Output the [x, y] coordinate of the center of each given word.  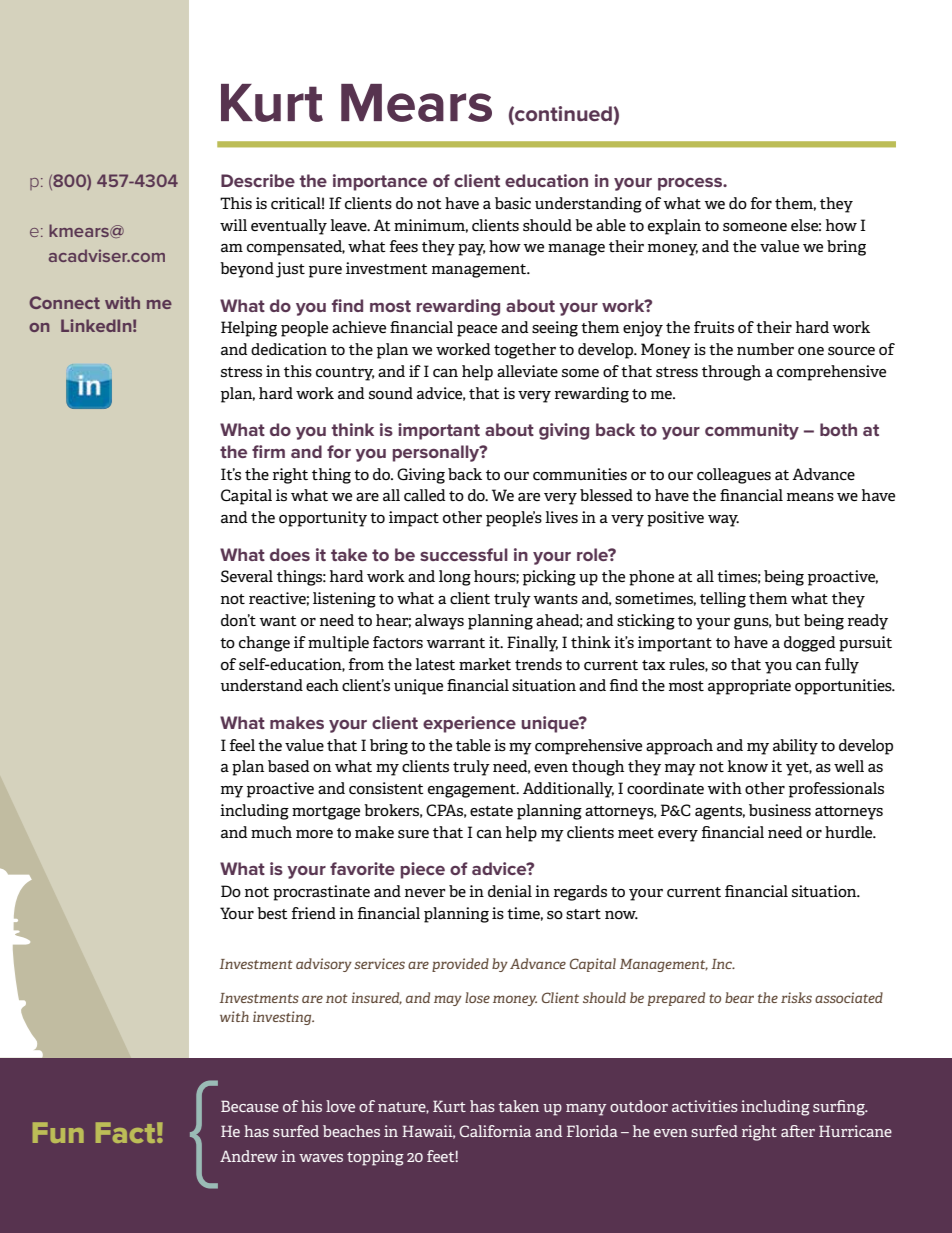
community [752, 431]
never [425, 893]
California [495, 1131]
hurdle [850, 832]
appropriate [749, 687]
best [272, 913]
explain [674, 227]
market [485, 664]
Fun [58, 1132]
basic [513, 203]
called [425, 495]
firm [268, 451]
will [233, 225]
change [264, 644]
